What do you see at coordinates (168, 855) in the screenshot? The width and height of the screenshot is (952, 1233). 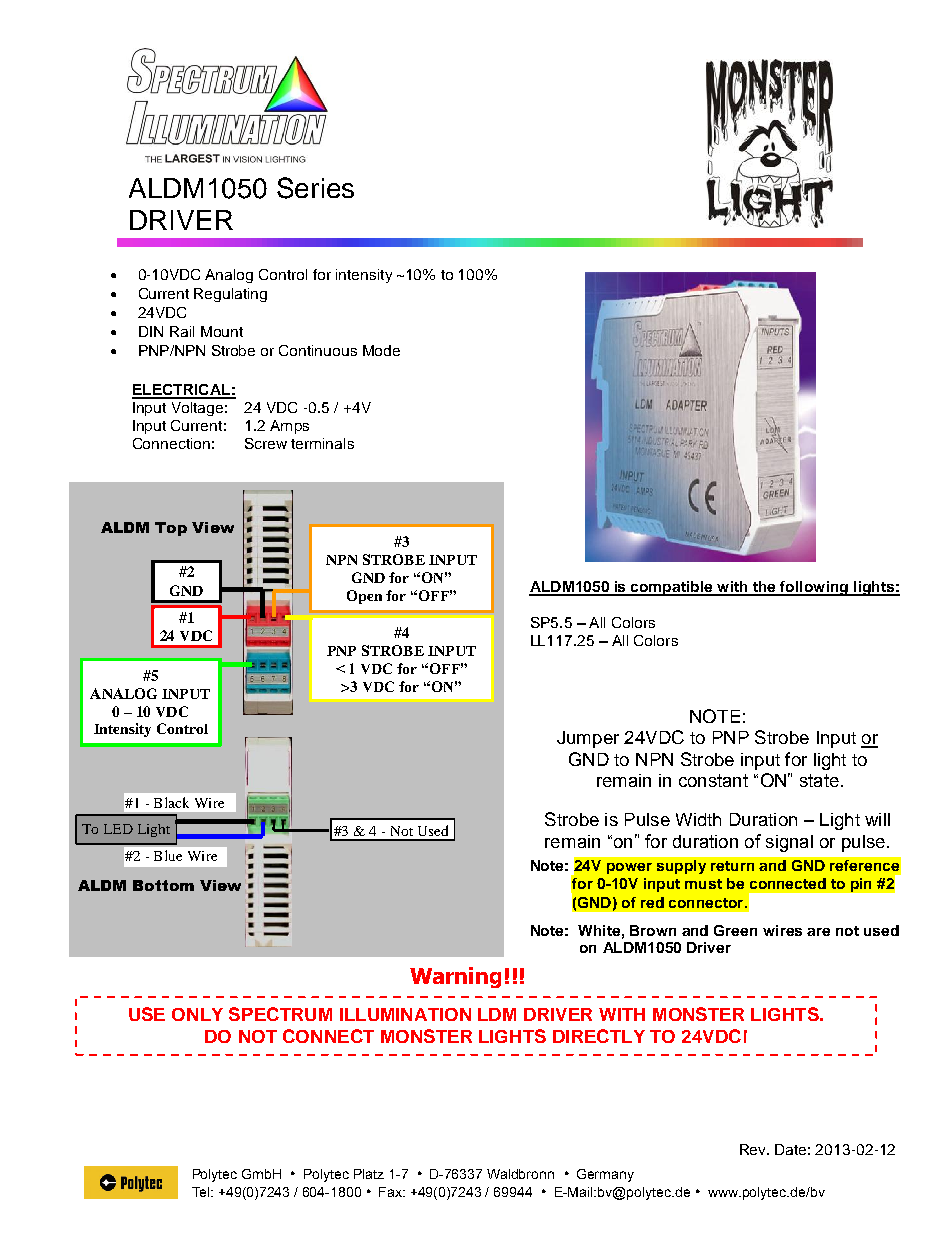 I see `Blue` at bounding box center [168, 855].
